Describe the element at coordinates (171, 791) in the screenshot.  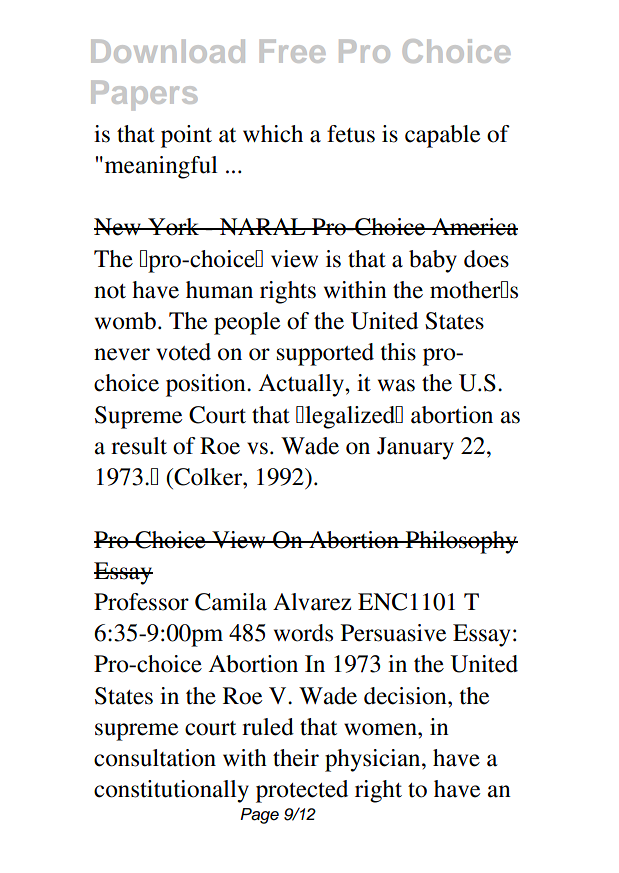
I see `constitutionally` at that location.
